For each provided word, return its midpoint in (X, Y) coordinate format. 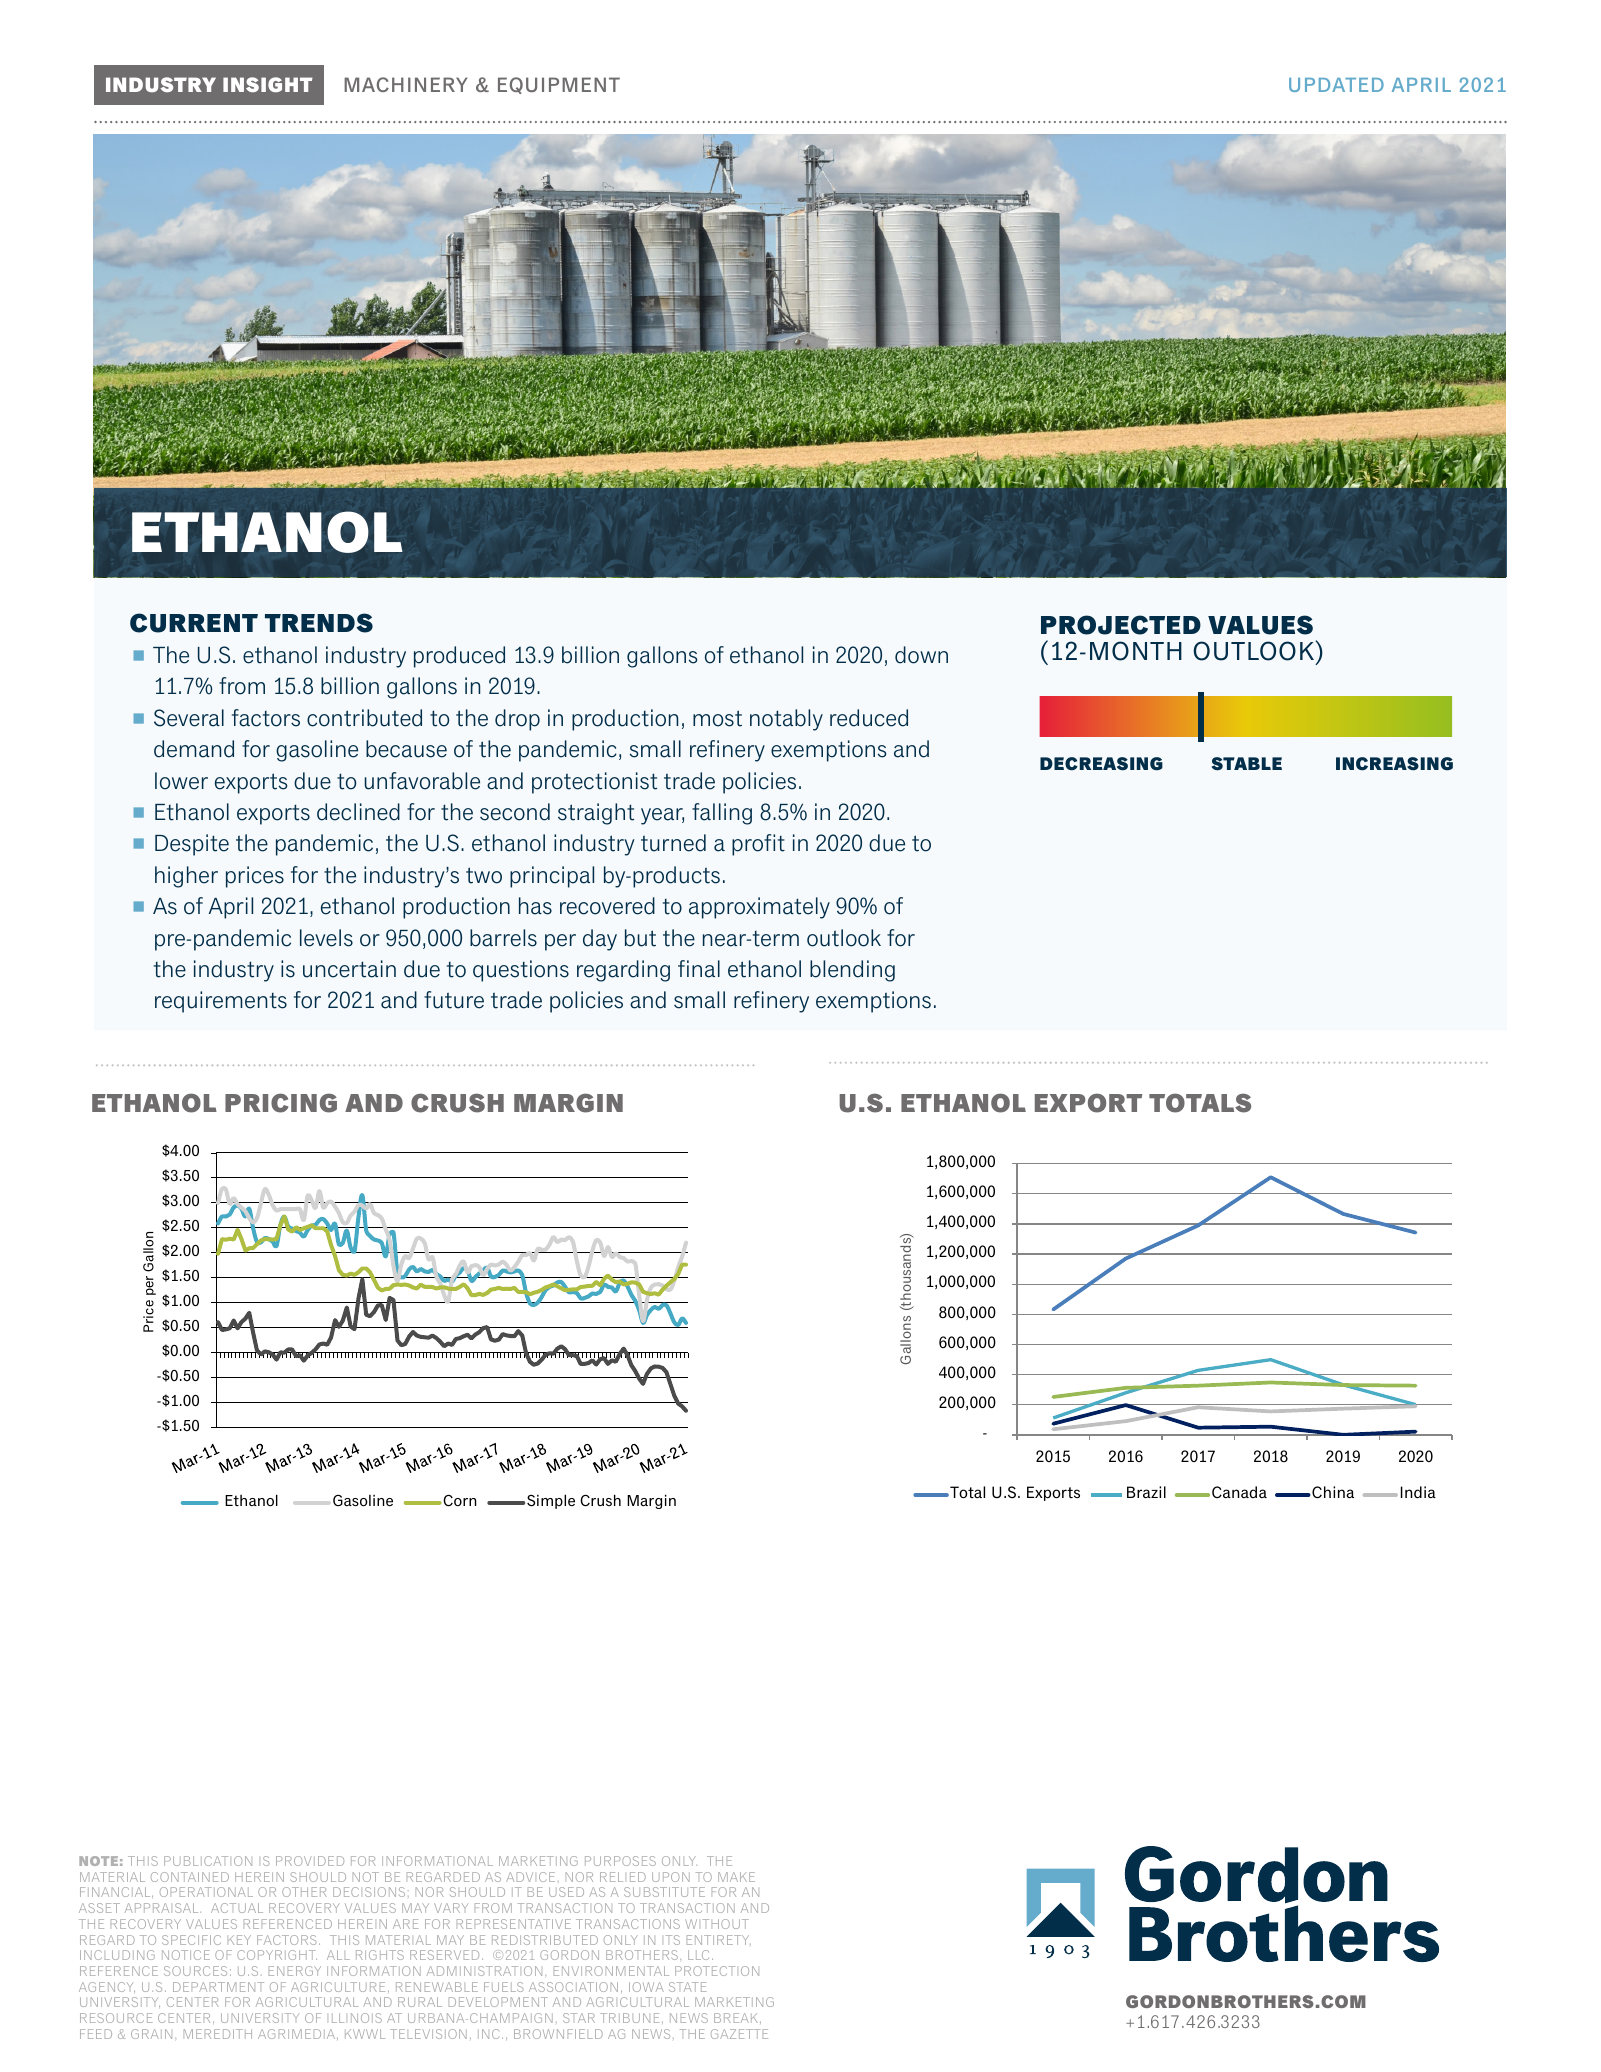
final (699, 969)
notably (786, 720)
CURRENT (194, 623)
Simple (551, 1501)
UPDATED (1336, 85)
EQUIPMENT (559, 85)
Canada (1239, 1492)
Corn (459, 1500)
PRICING (281, 1103)
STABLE (1247, 764)
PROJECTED (1121, 625)
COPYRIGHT (277, 1955)
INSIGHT (268, 84)
